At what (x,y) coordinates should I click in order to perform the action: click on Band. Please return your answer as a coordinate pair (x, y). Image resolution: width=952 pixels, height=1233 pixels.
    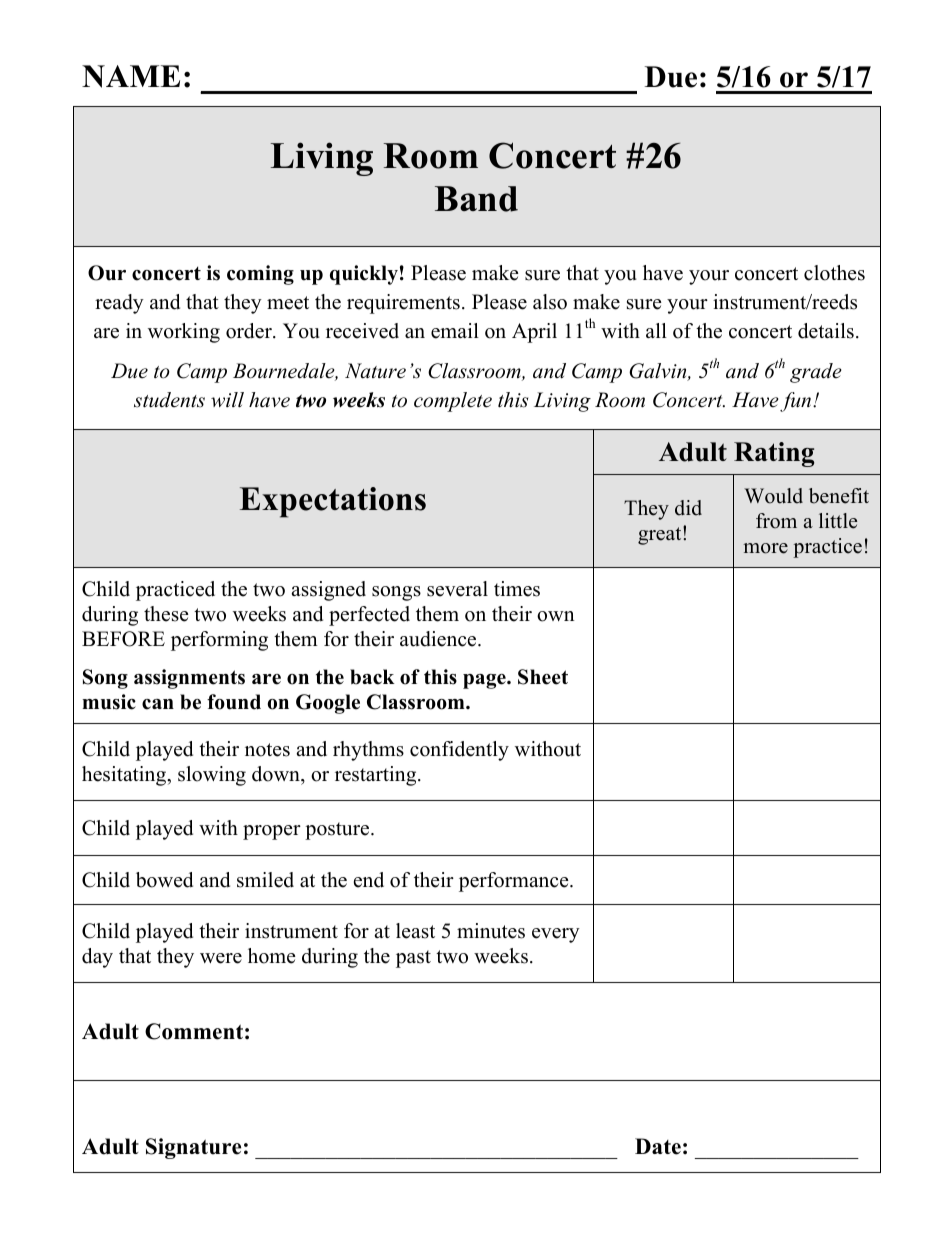
    Looking at the image, I should click on (476, 199).
